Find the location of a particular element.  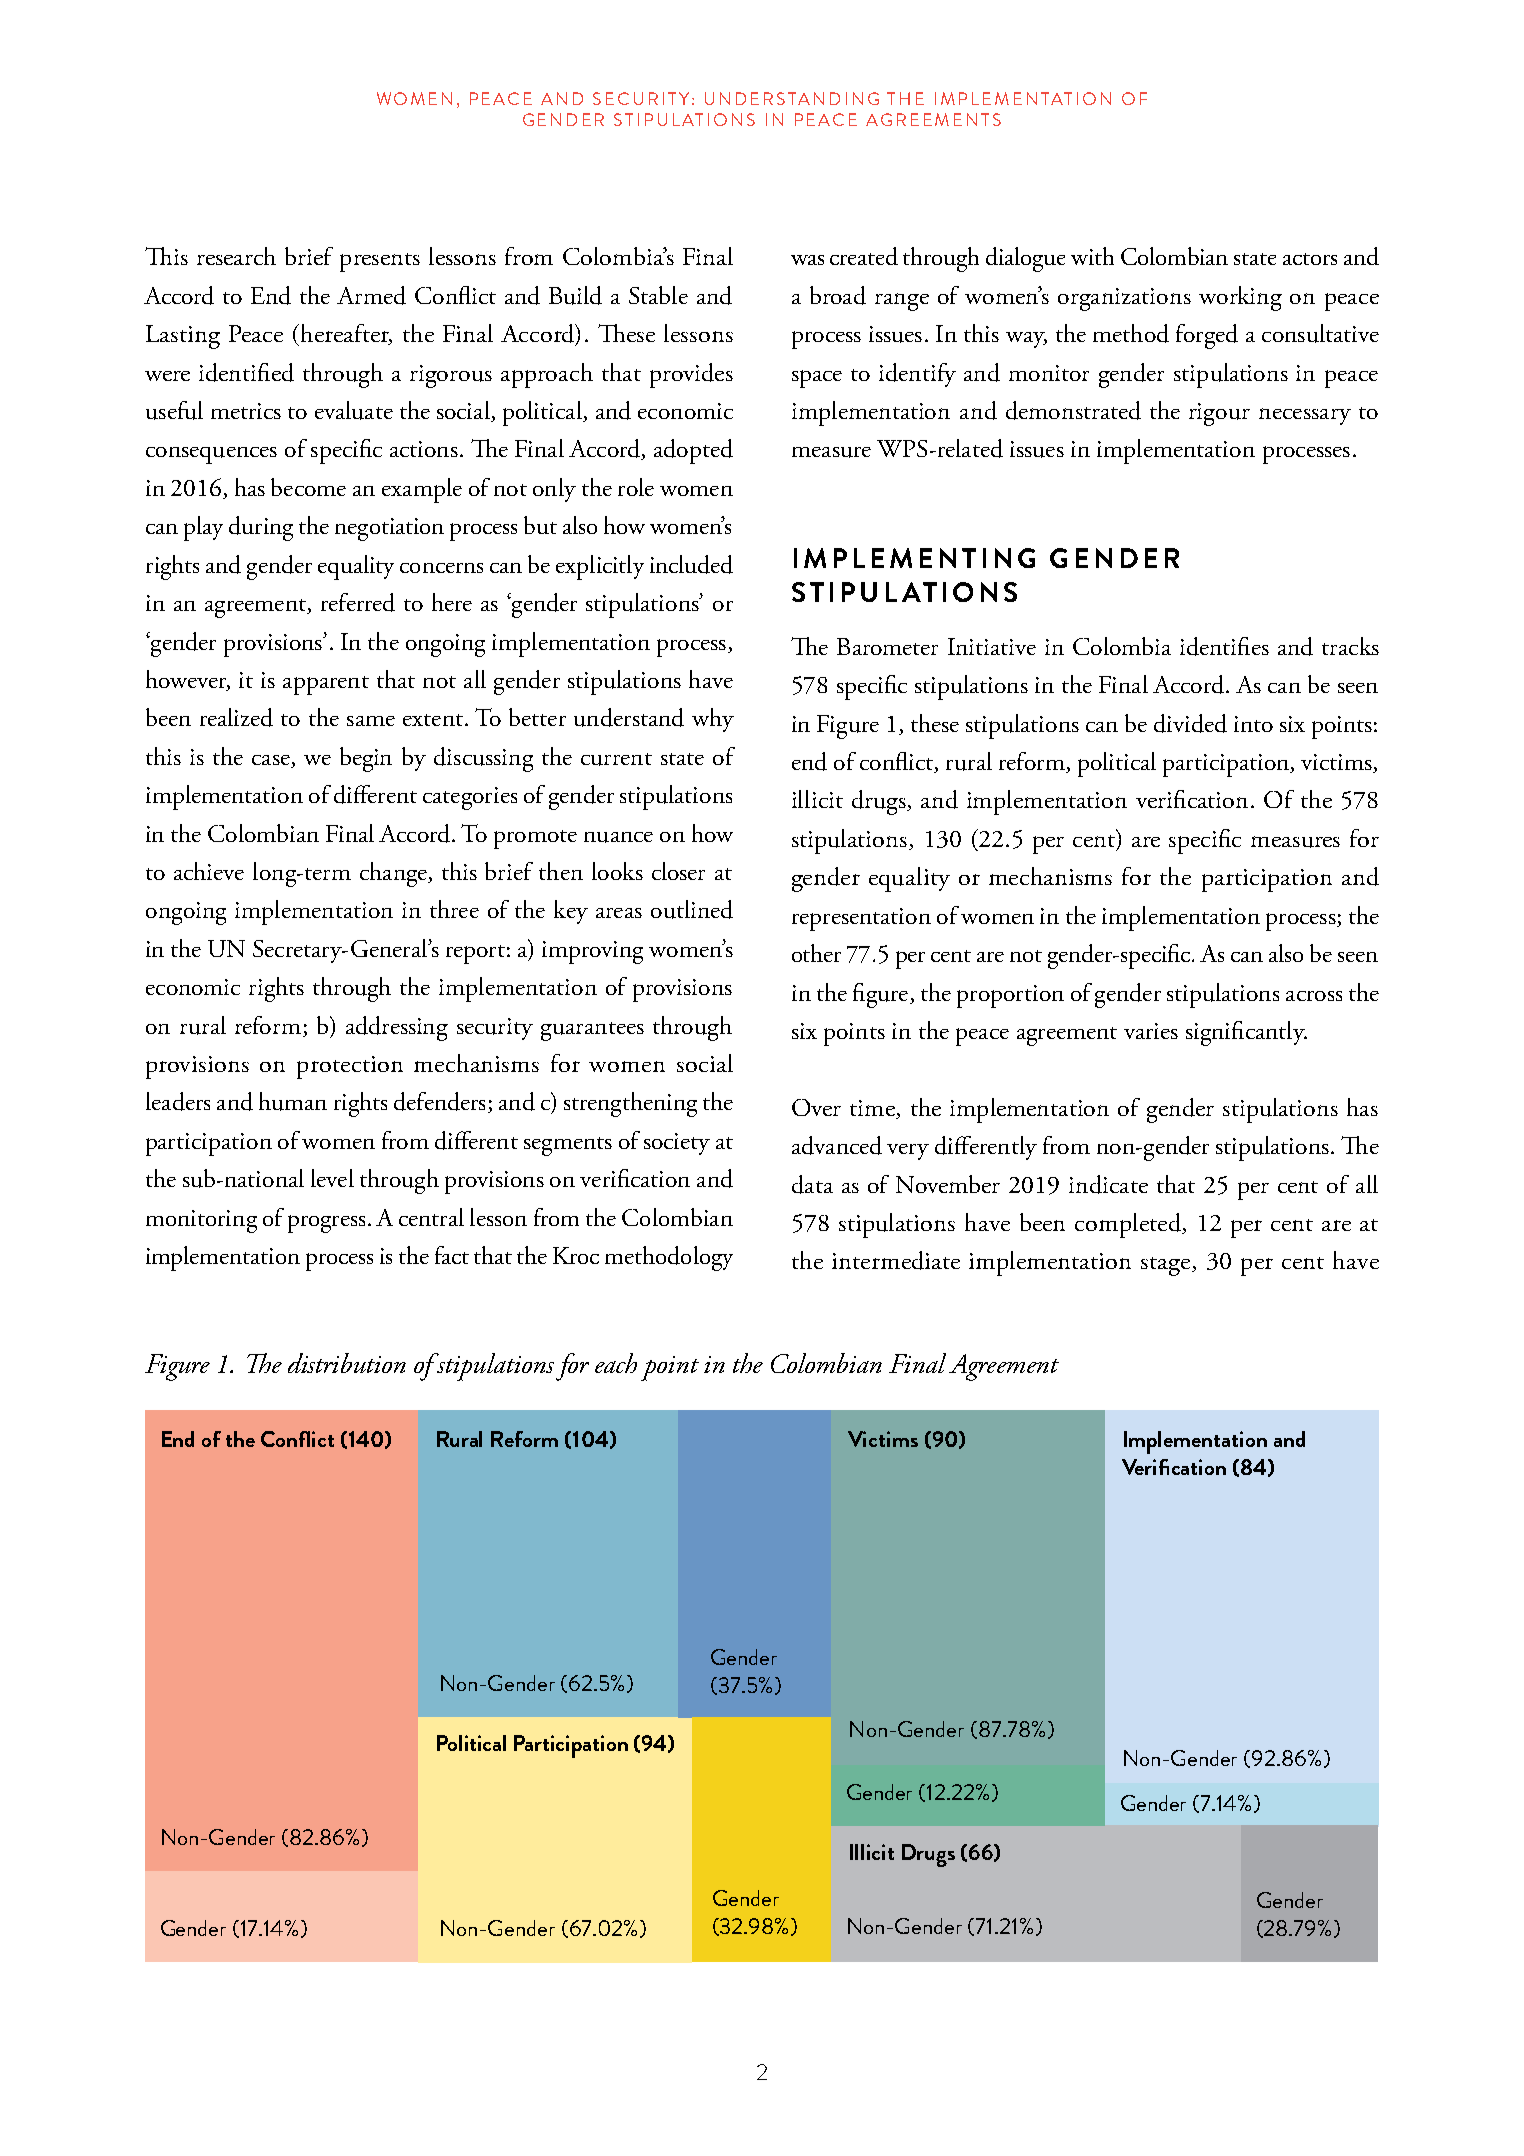

was is located at coordinates (807, 260).
